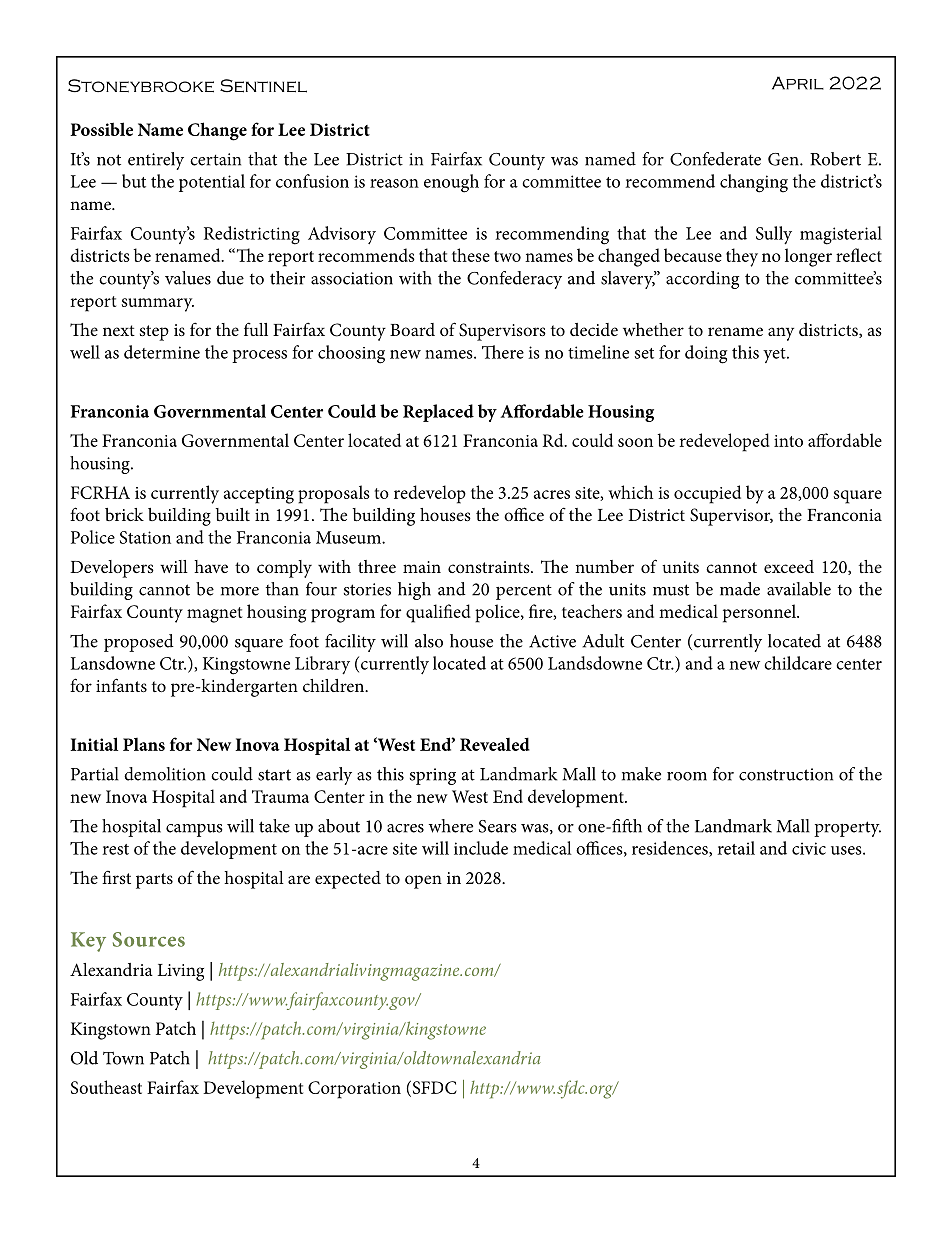  What do you see at coordinates (438, 413) in the screenshot?
I see `Replaced` at bounding box center [438, 413].
